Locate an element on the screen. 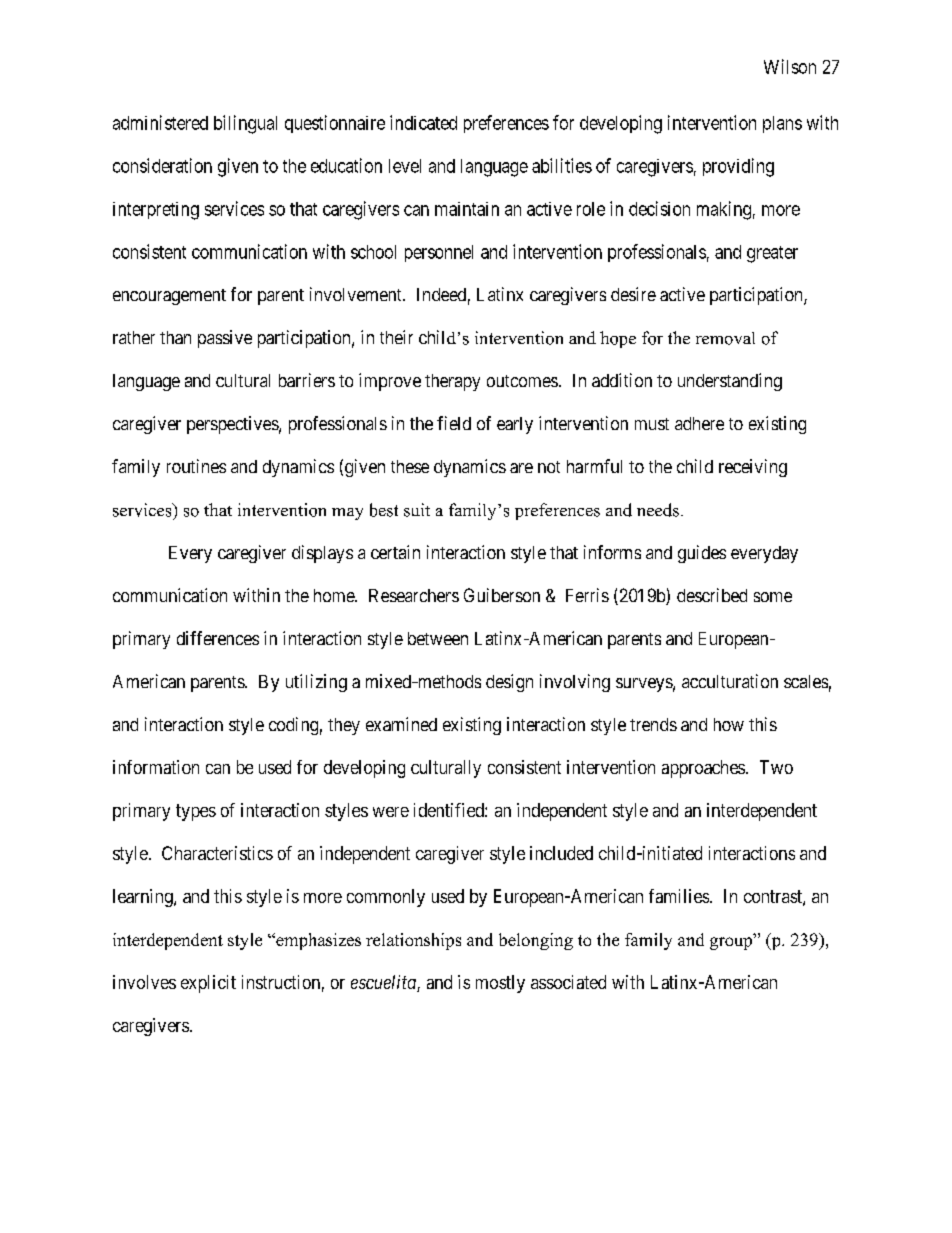 The height and width of the screenshot is (1233, 952). acculturation is located at coordinates (730, 681).
